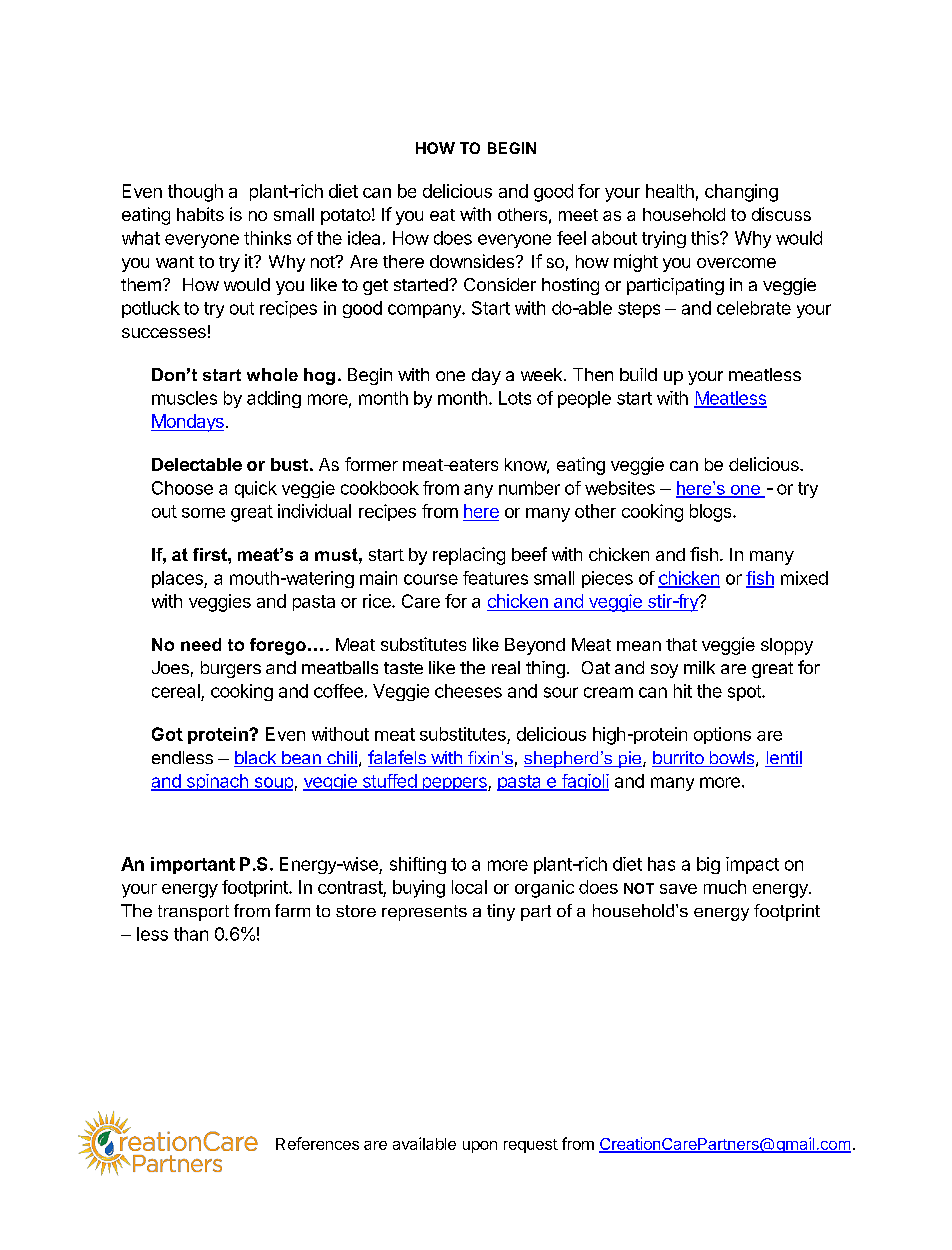 This image has width=952, height=1250. Describe the element at coordinates (473, 261) in the image. I see `downsides` at that location.
